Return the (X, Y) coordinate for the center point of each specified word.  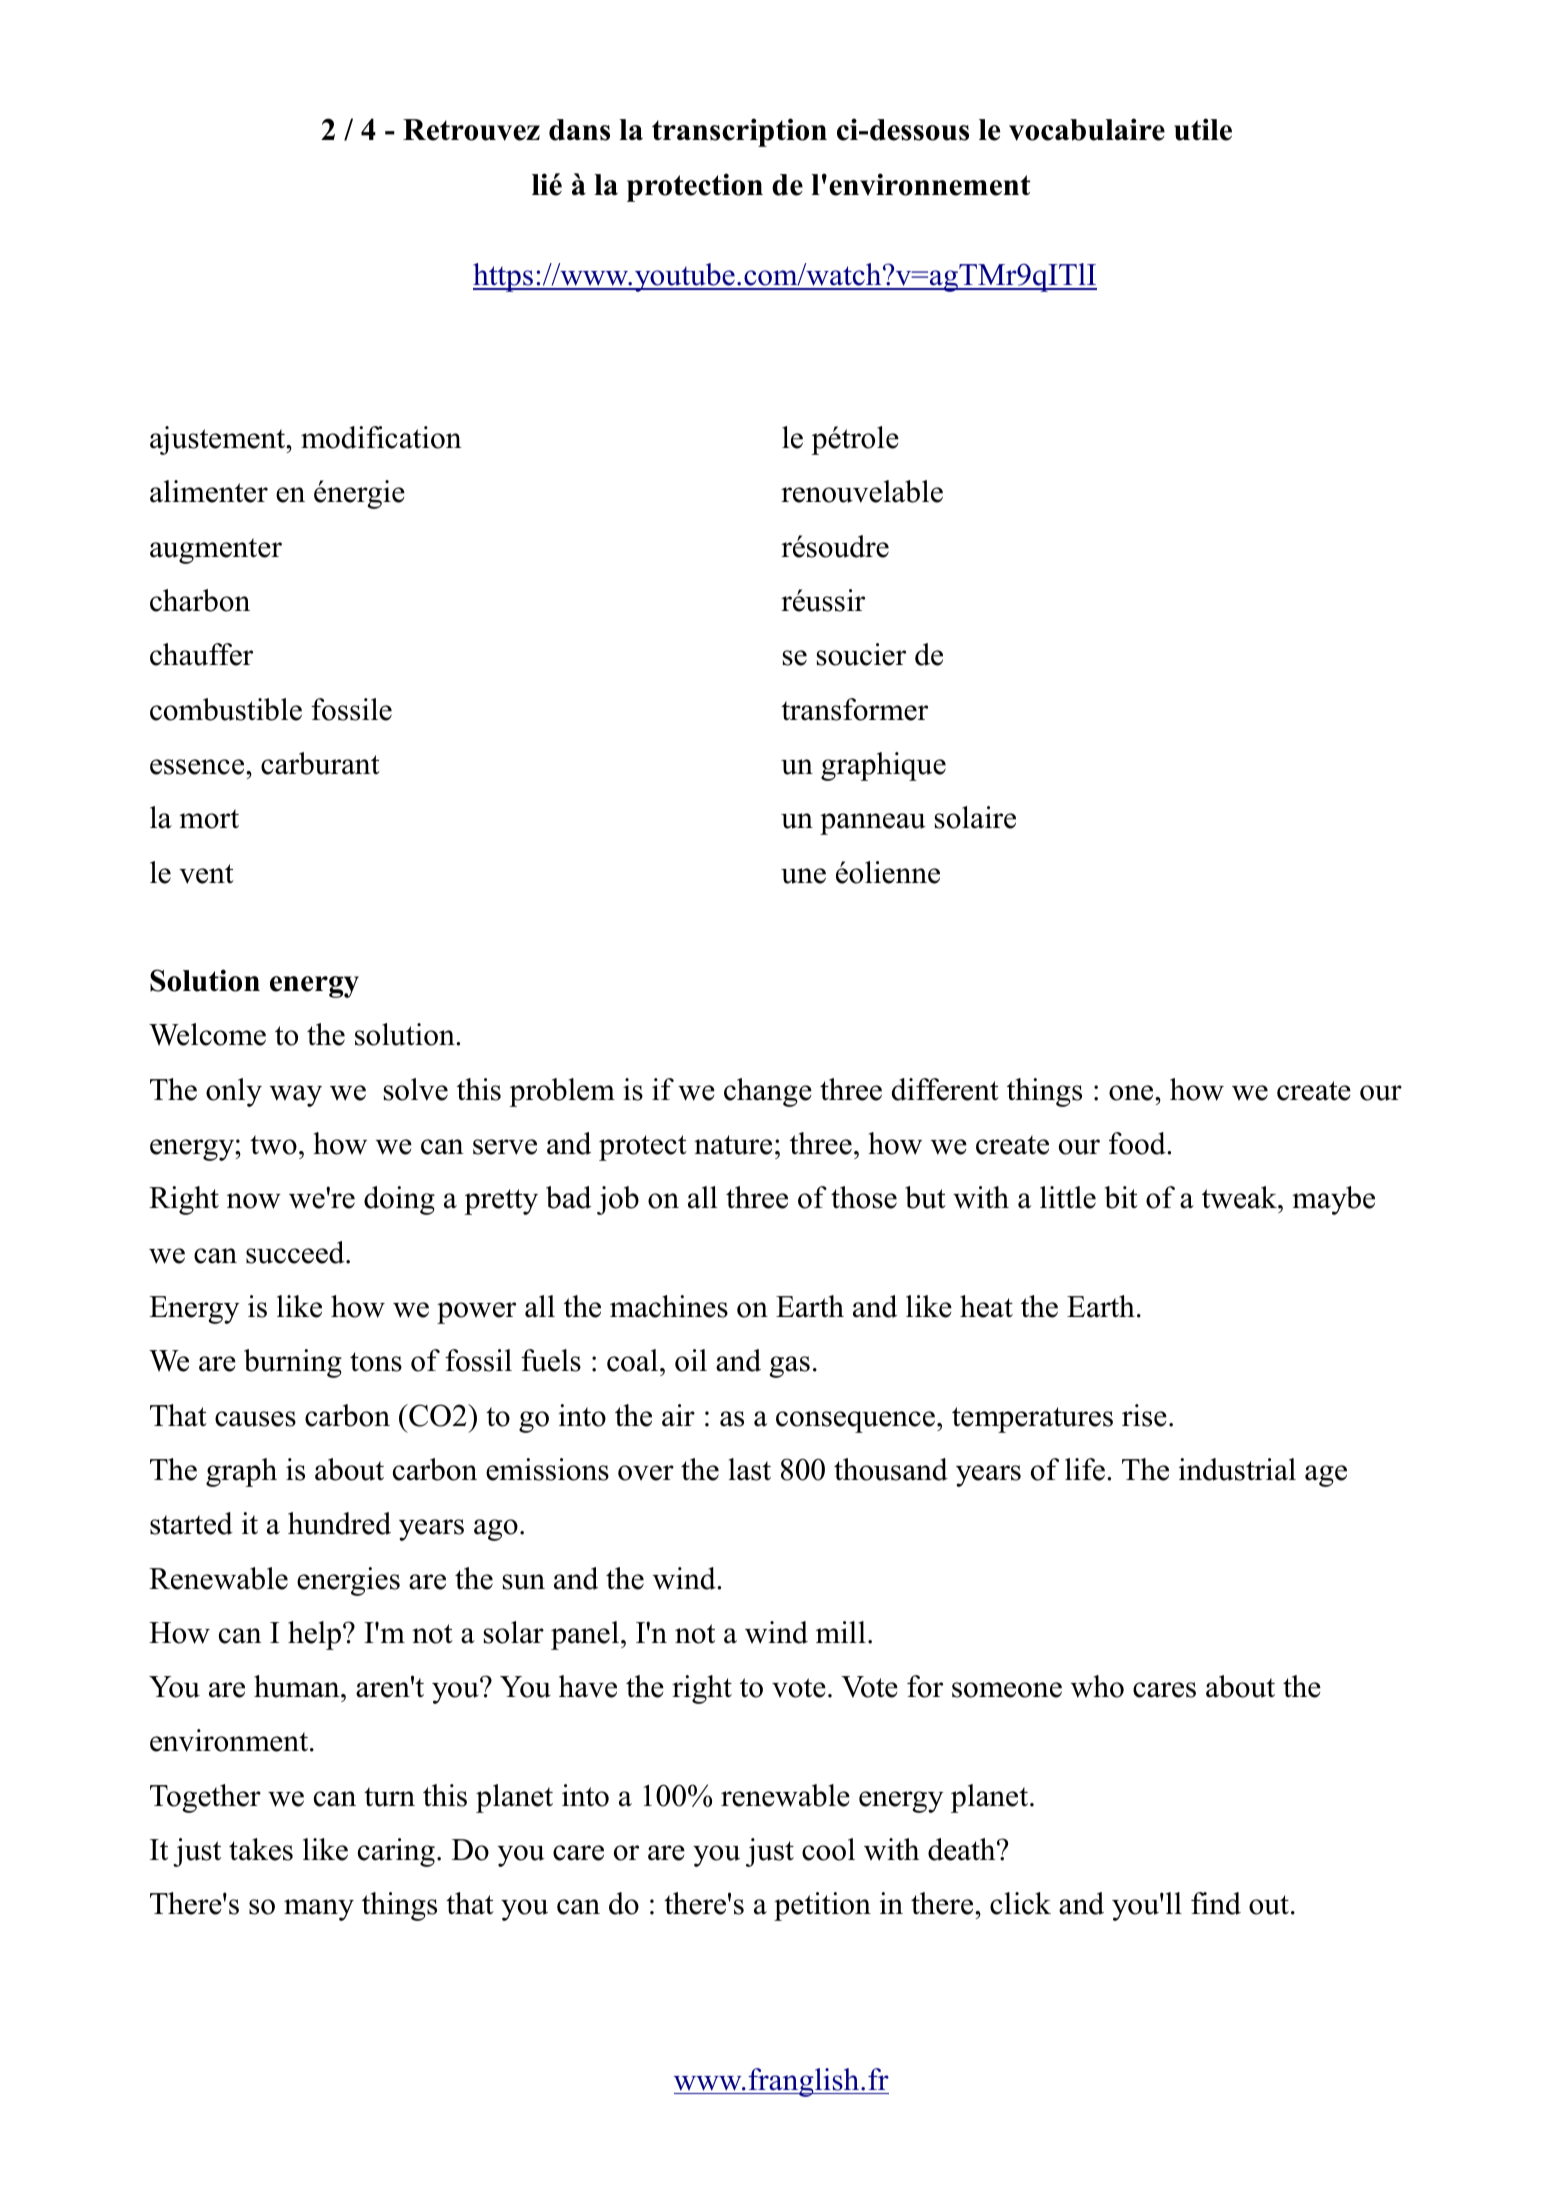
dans (579, 130)
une (803, 876)
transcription (739, 132)
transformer (854, 709)
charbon (200, 600)
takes (261, 1849)
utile (1203, 129)
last (750, 1469)
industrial (1237, 1469)
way (296, 1096)
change (768, 1092)
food (1138, 1143)
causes (255, 1419)
